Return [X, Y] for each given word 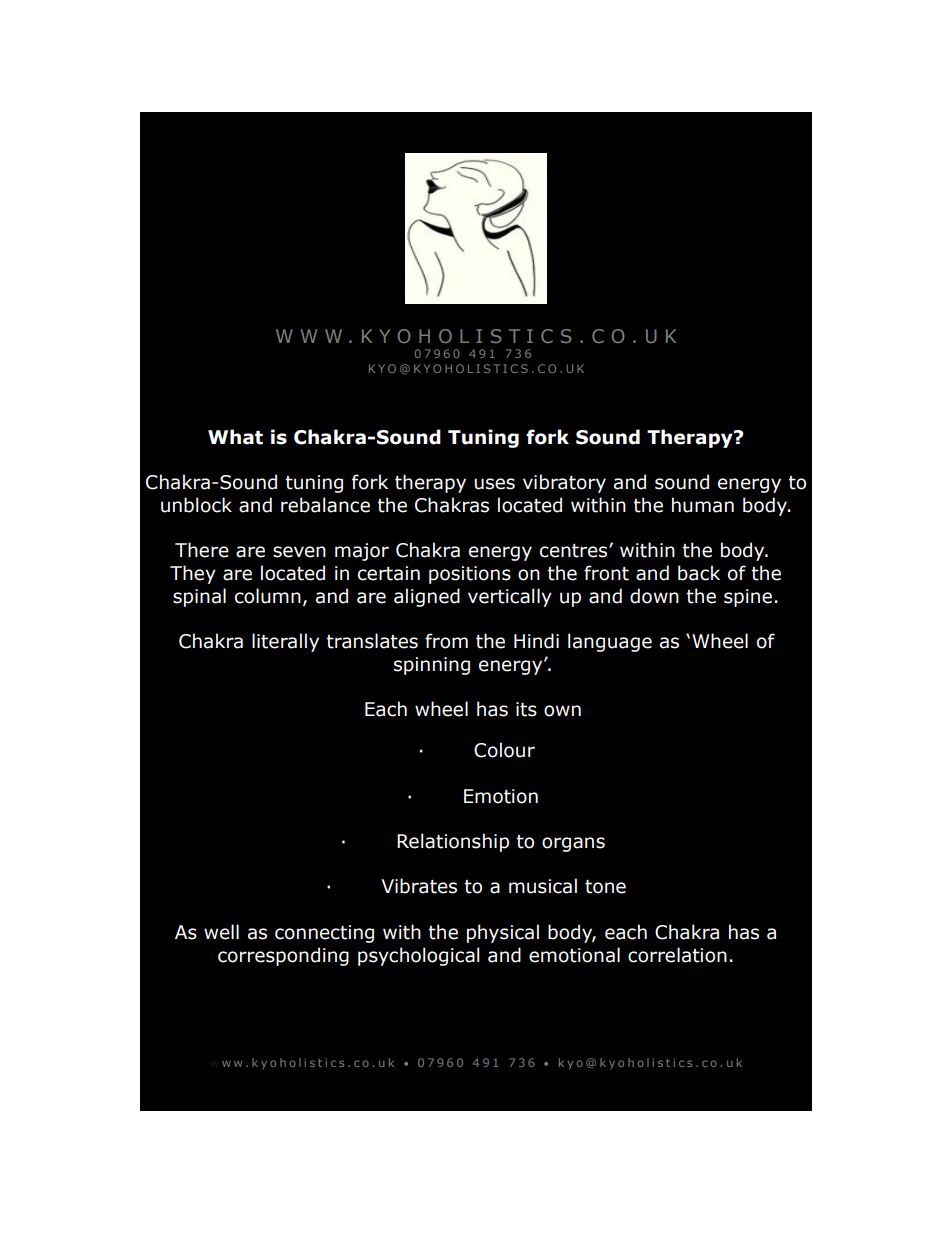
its [526, 709]
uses [495, 484]
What [235, 437]
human [703, 505]
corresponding [283, 956]
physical [503, 933]
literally [285, 642]
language [610, 642]
